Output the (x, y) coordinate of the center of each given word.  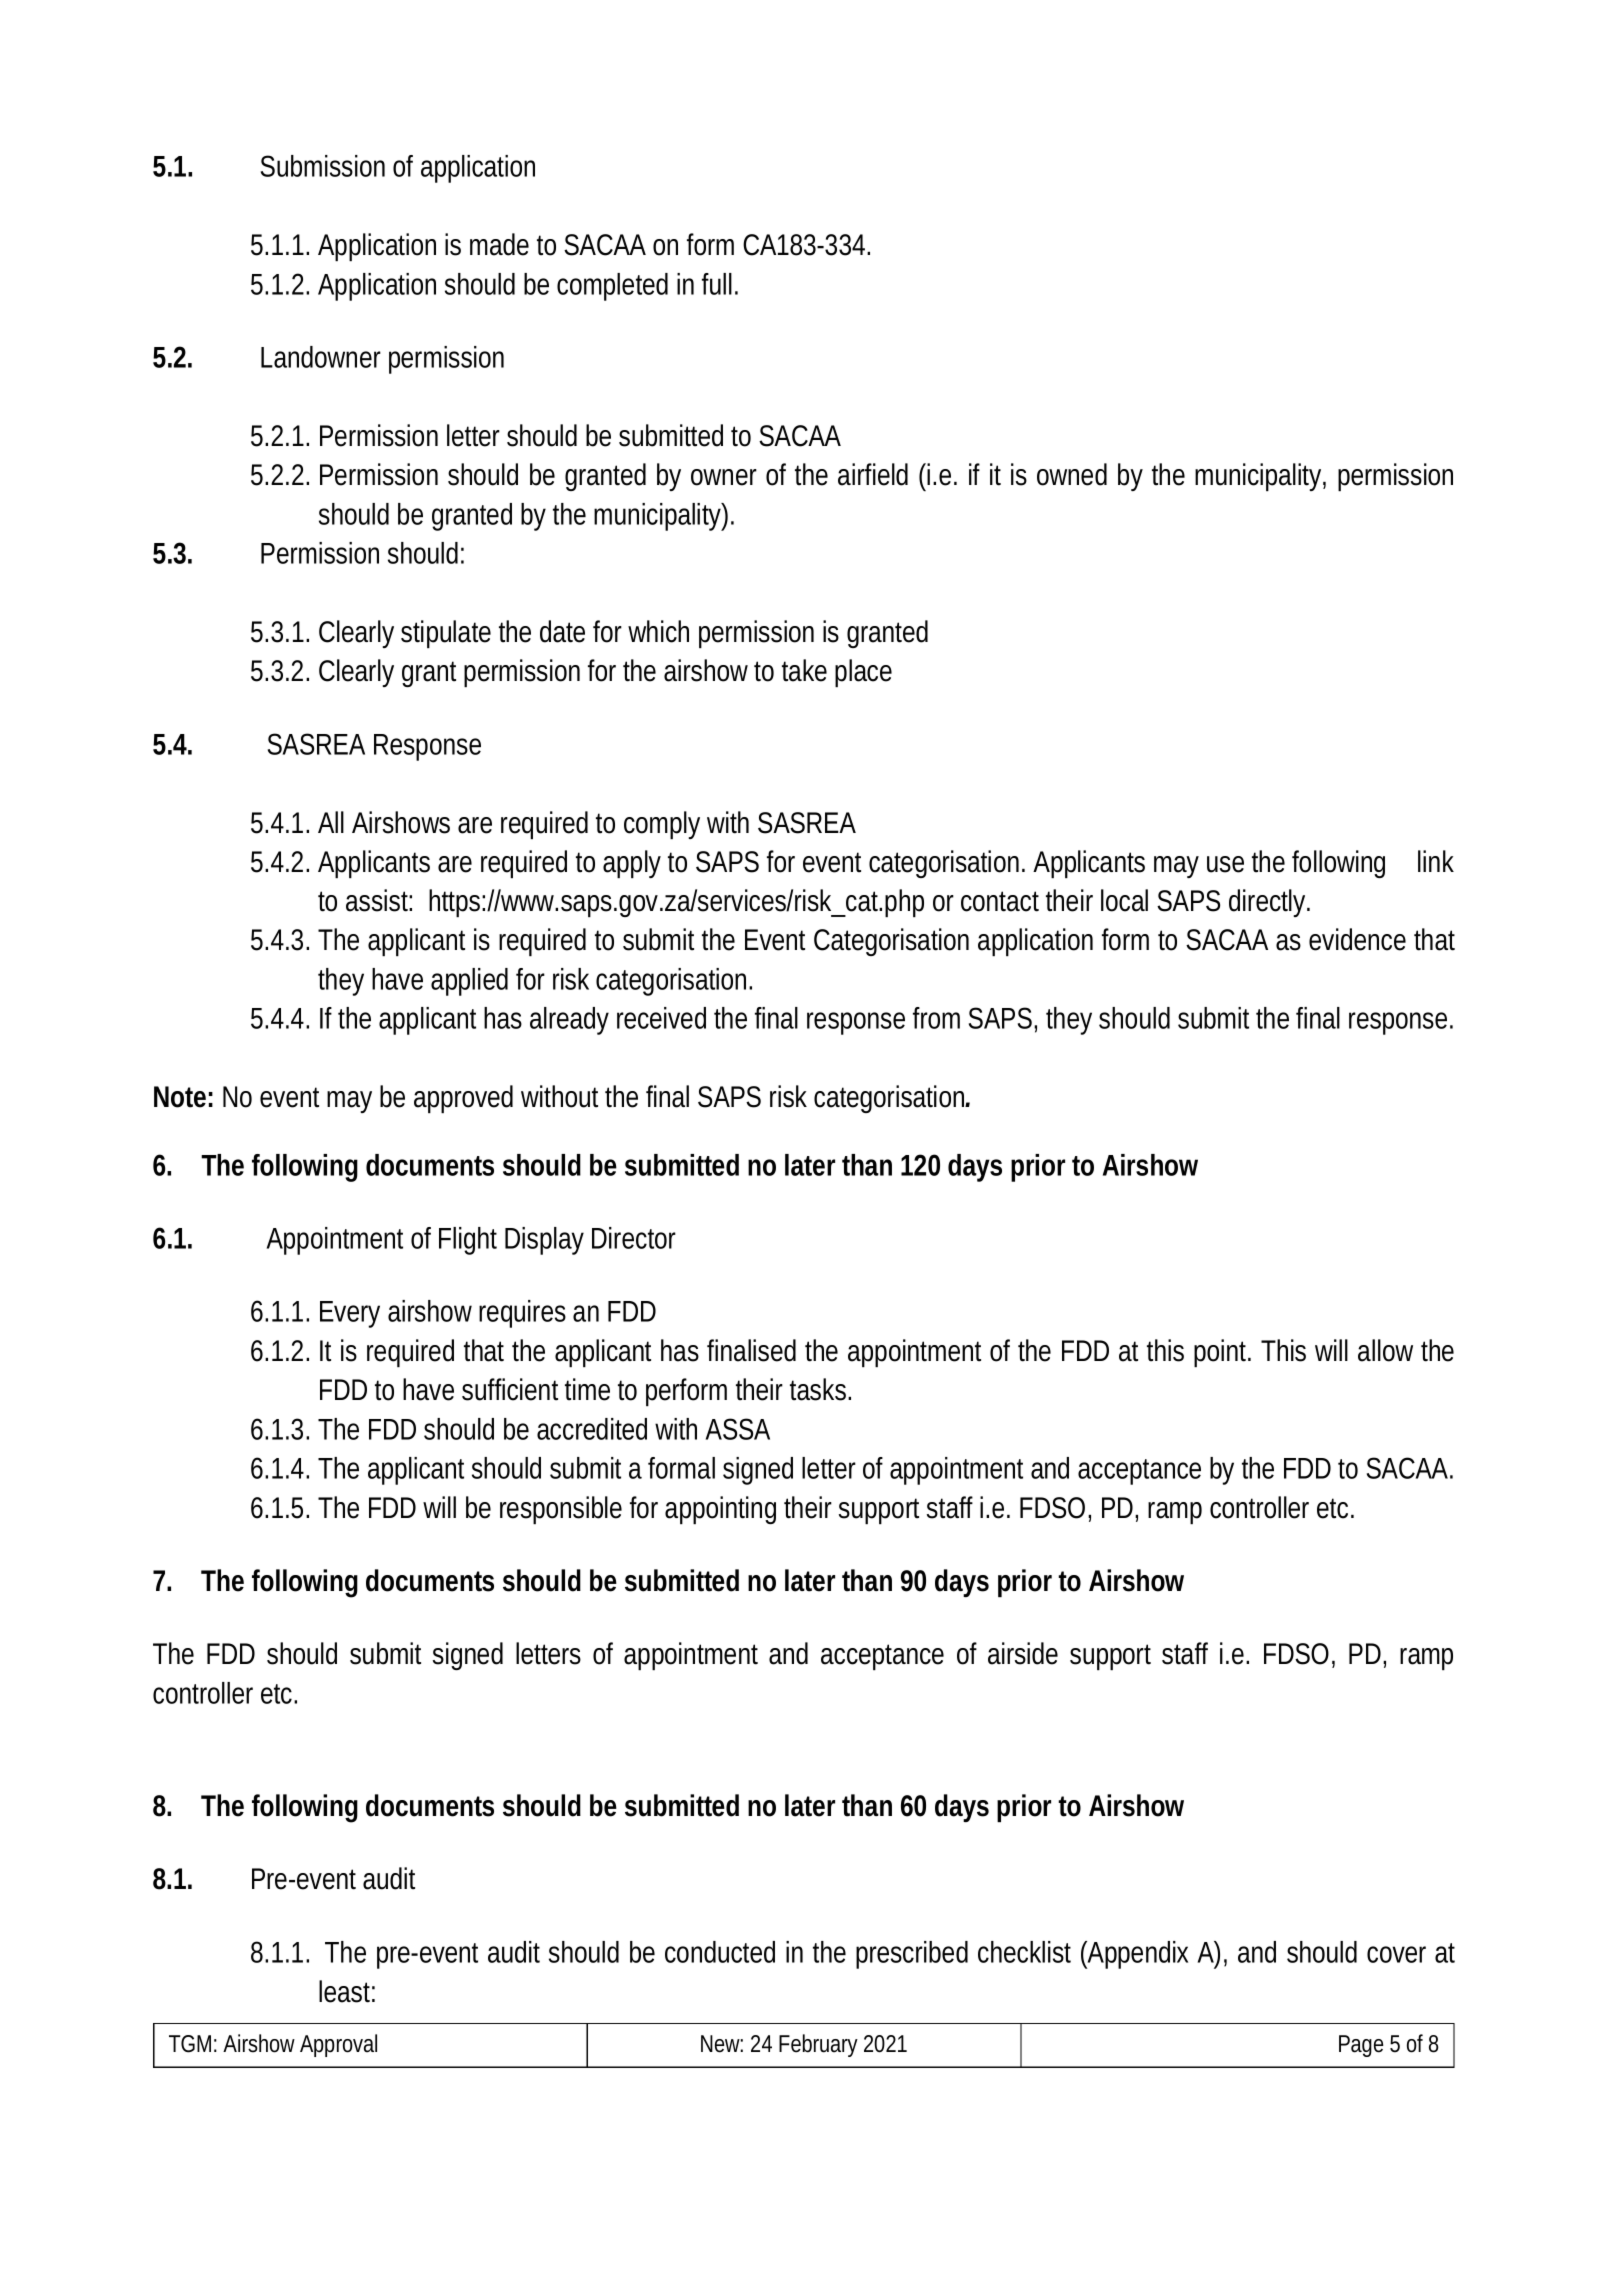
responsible (561, 1510)
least (347, 1991)
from (936, 1018)
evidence (1357, 939)
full (717, 284)
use (1225, 864)
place (863, 673)
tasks (820, 1389)
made (499, 244)
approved (463, 1099)
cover (1396, 1954)
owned (1072, 474)
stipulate (446, 634)
